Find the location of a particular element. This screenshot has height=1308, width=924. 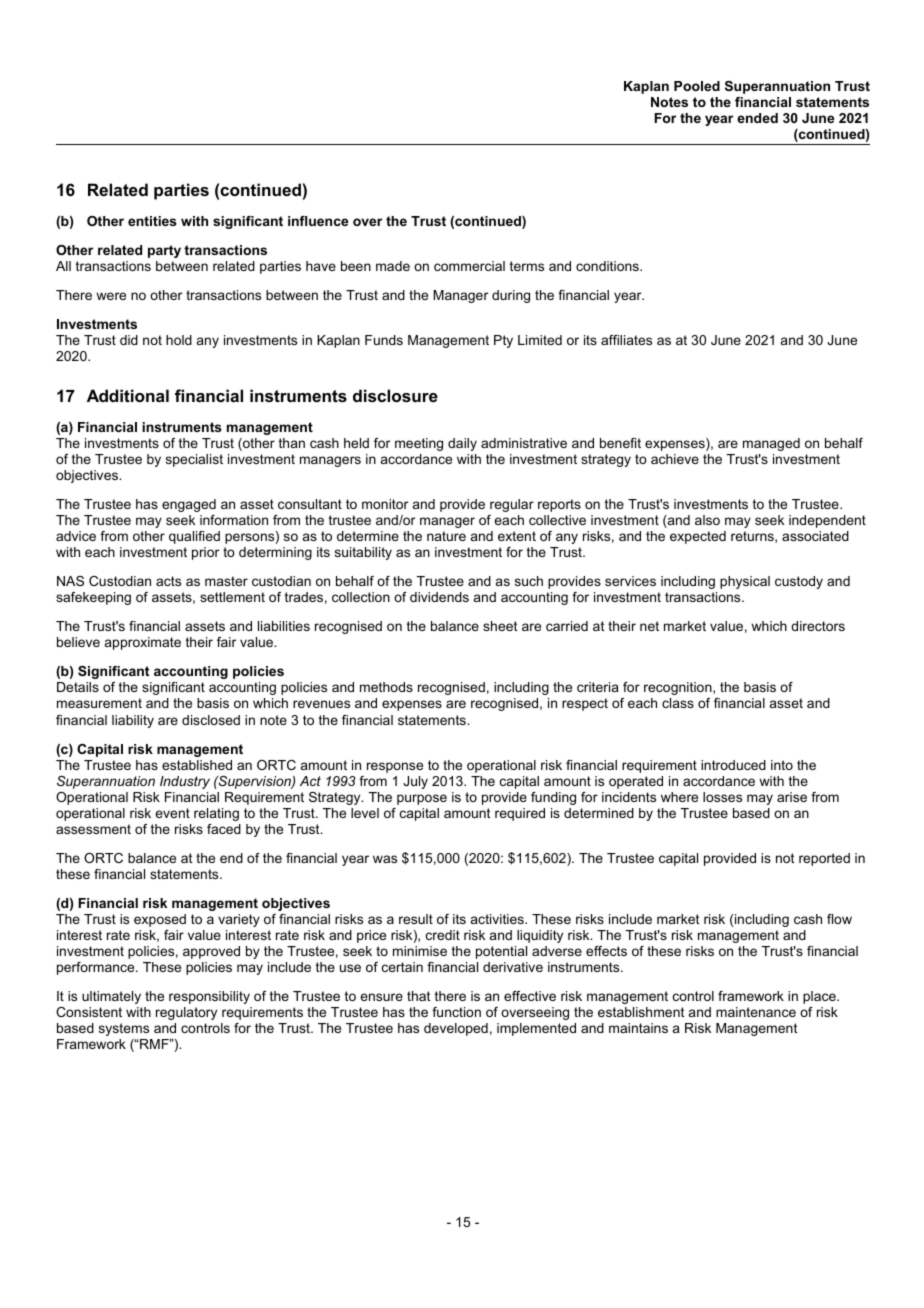

physical is located at coordinates (745, 582).
